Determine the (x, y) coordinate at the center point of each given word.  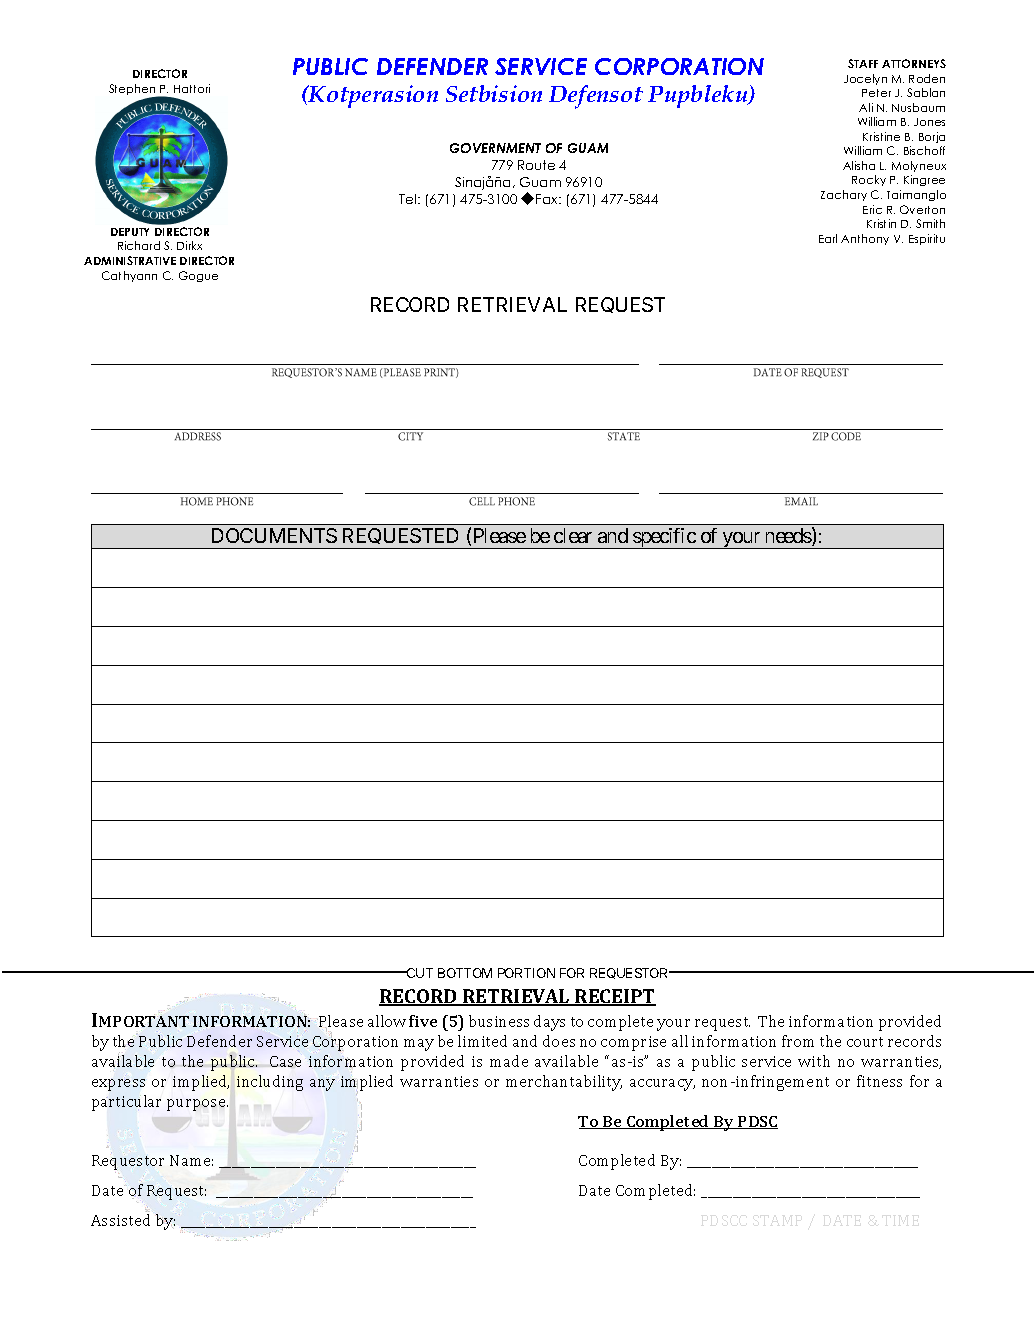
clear (573, 535)
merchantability (564, 1083)
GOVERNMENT (495, 148)
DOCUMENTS (274, 535)
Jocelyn (865, 79)
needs (789, 535)
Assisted (120, 1220)
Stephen (133, 91)
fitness (879, 1081)
